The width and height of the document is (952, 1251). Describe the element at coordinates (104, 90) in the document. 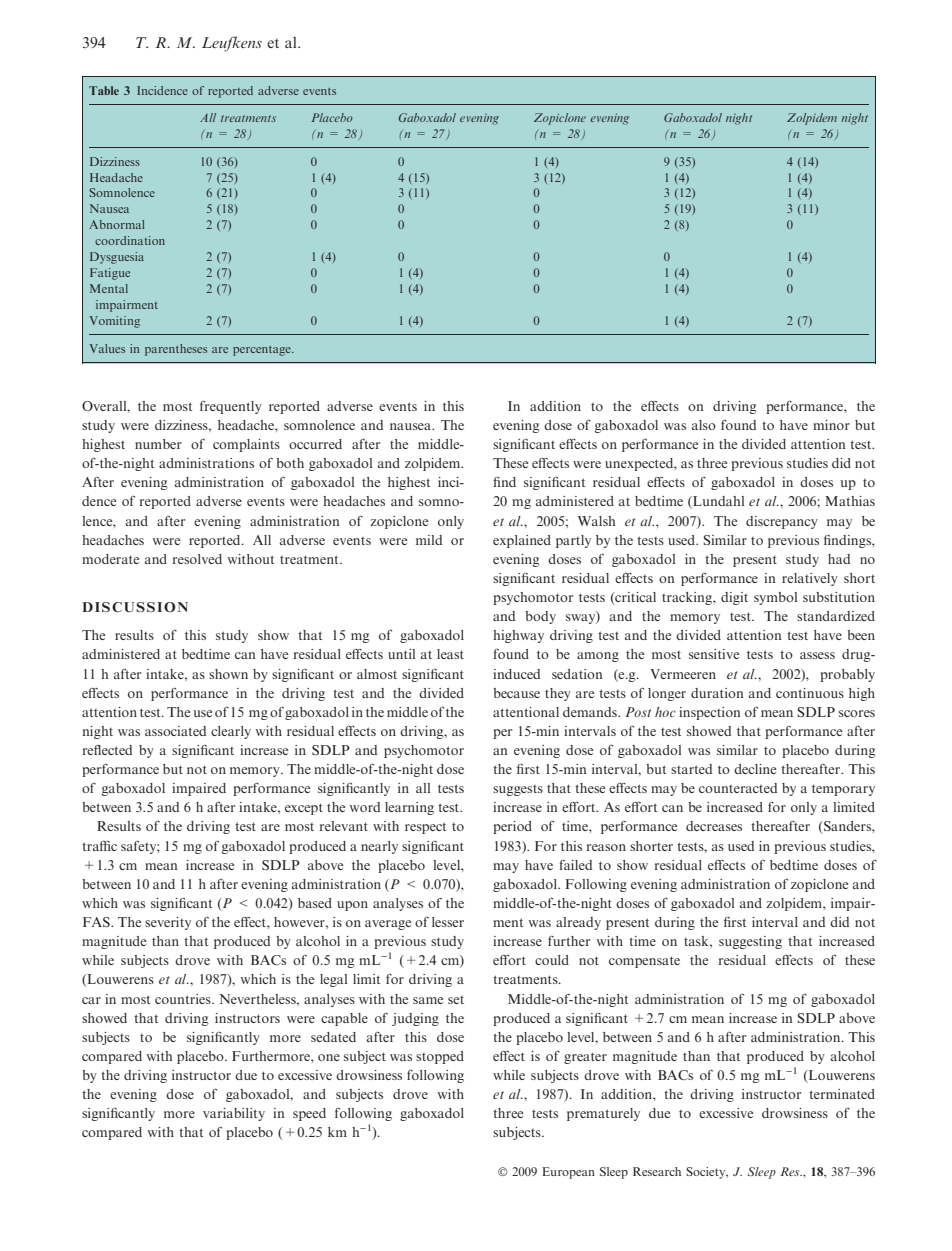

I see `Table` at that location.
